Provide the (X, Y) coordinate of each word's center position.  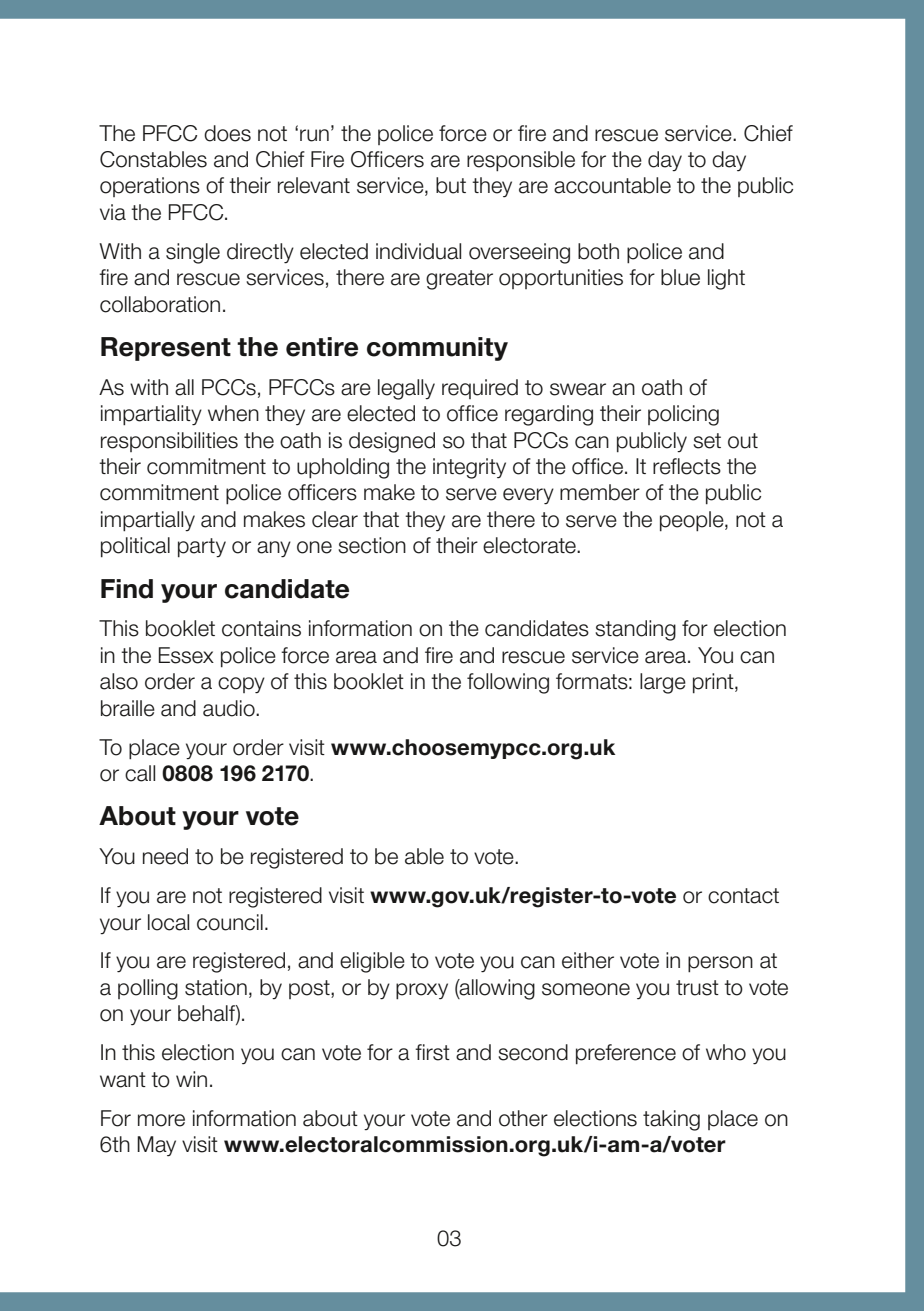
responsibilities (169, 442)
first (432, 1052)
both (598, 251)
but (451, 185)
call (140, 773)
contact (743, 896)
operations (150, 187)
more (161, 1120)
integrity (469, 468)
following (508, 683)
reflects (687, 466)
